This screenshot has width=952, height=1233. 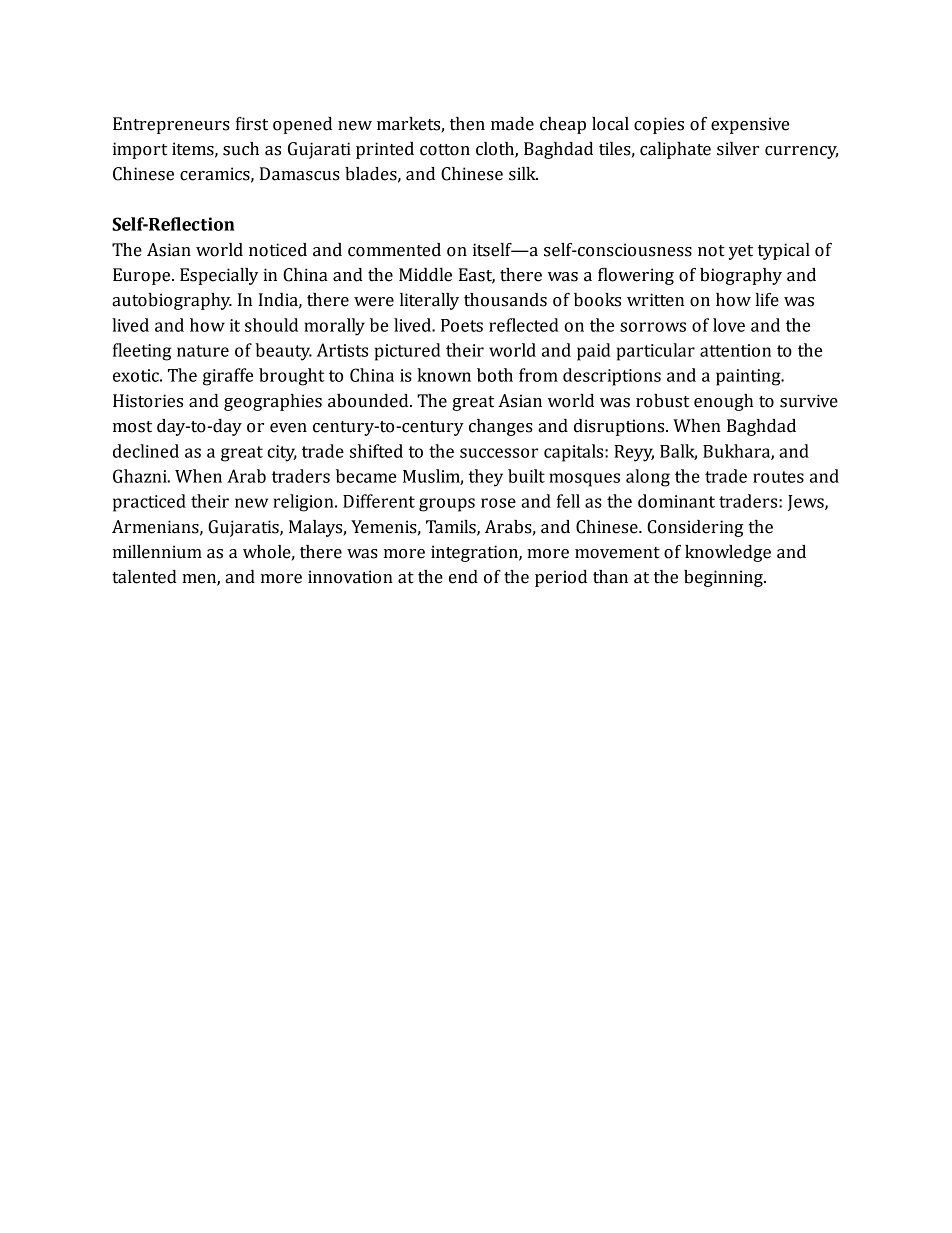 What do you see at coordinates (278, 250) in the screenshot?
I see `noticed` at bounding box center [278, 250].
